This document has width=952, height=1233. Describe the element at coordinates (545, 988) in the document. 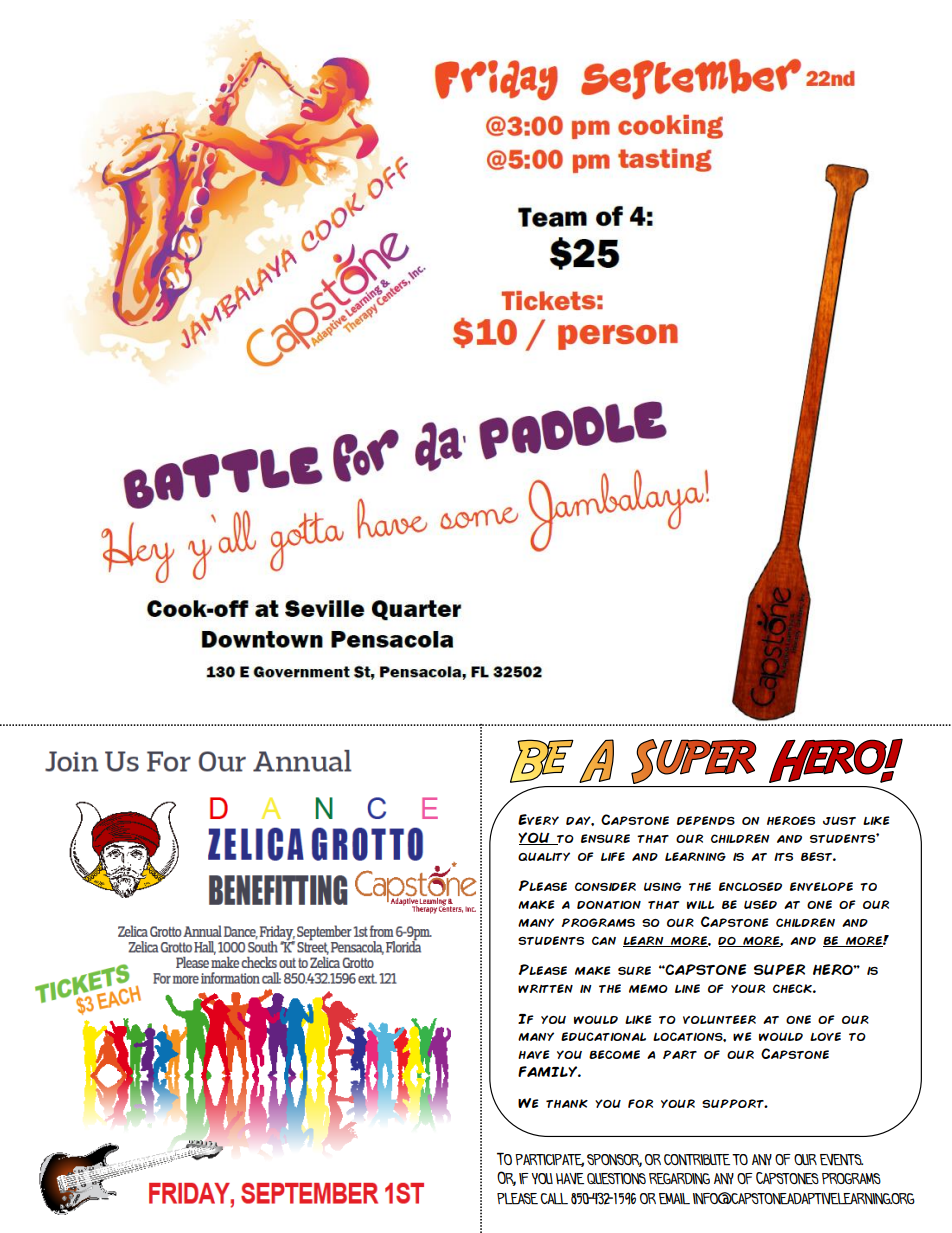

I see `written` at that location.
